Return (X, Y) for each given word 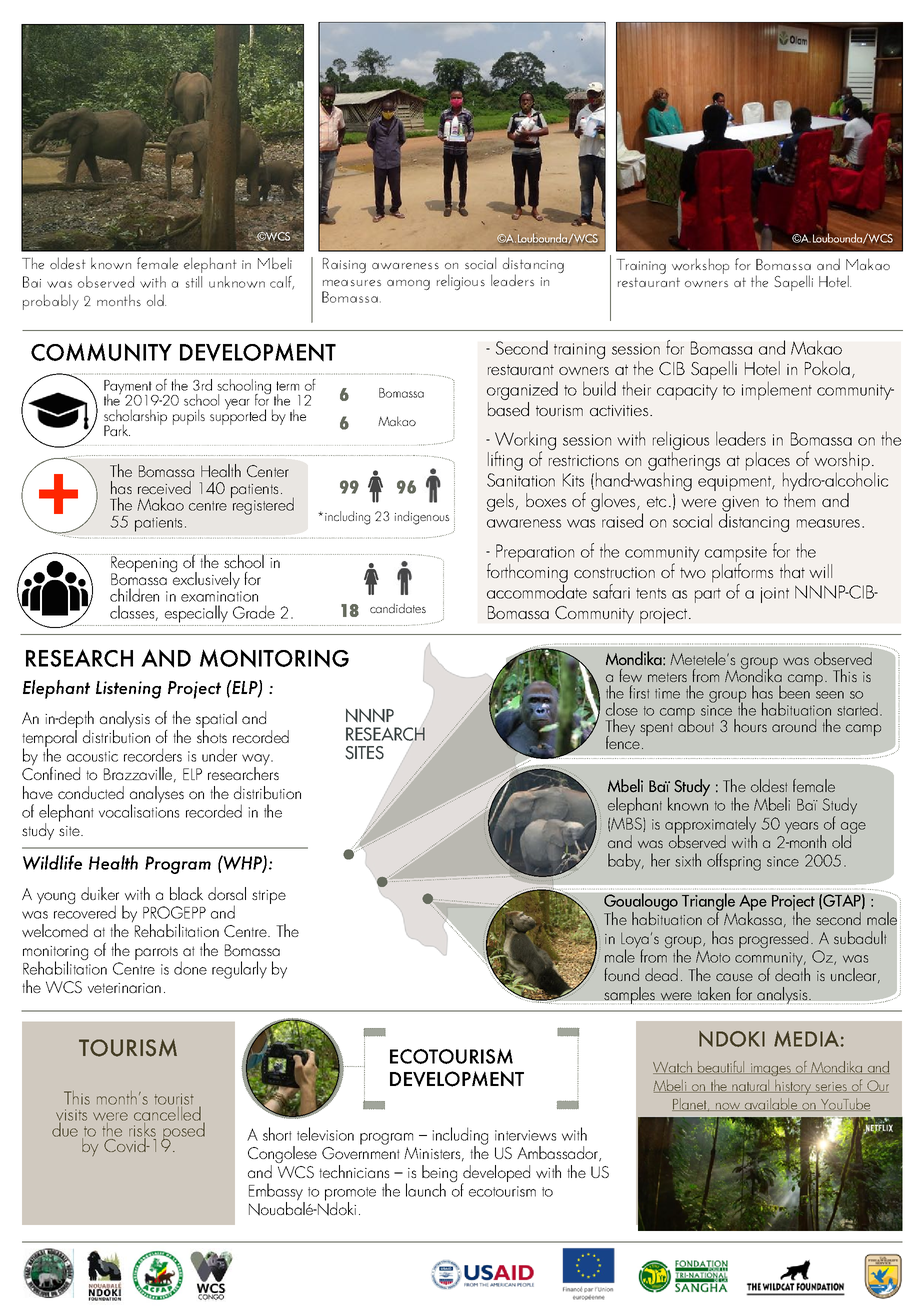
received (164, 487)
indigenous (422, 518)
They (620, 729)
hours (750, 725)
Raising (344, 265)
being (439, 1174)
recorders (153, 755)
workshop (700, 266)
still (194, 282)
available (771, 1104)
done (190, 968)
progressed (773, 939)
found (621, 974)
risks (142, 1129)
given (740, 505)
